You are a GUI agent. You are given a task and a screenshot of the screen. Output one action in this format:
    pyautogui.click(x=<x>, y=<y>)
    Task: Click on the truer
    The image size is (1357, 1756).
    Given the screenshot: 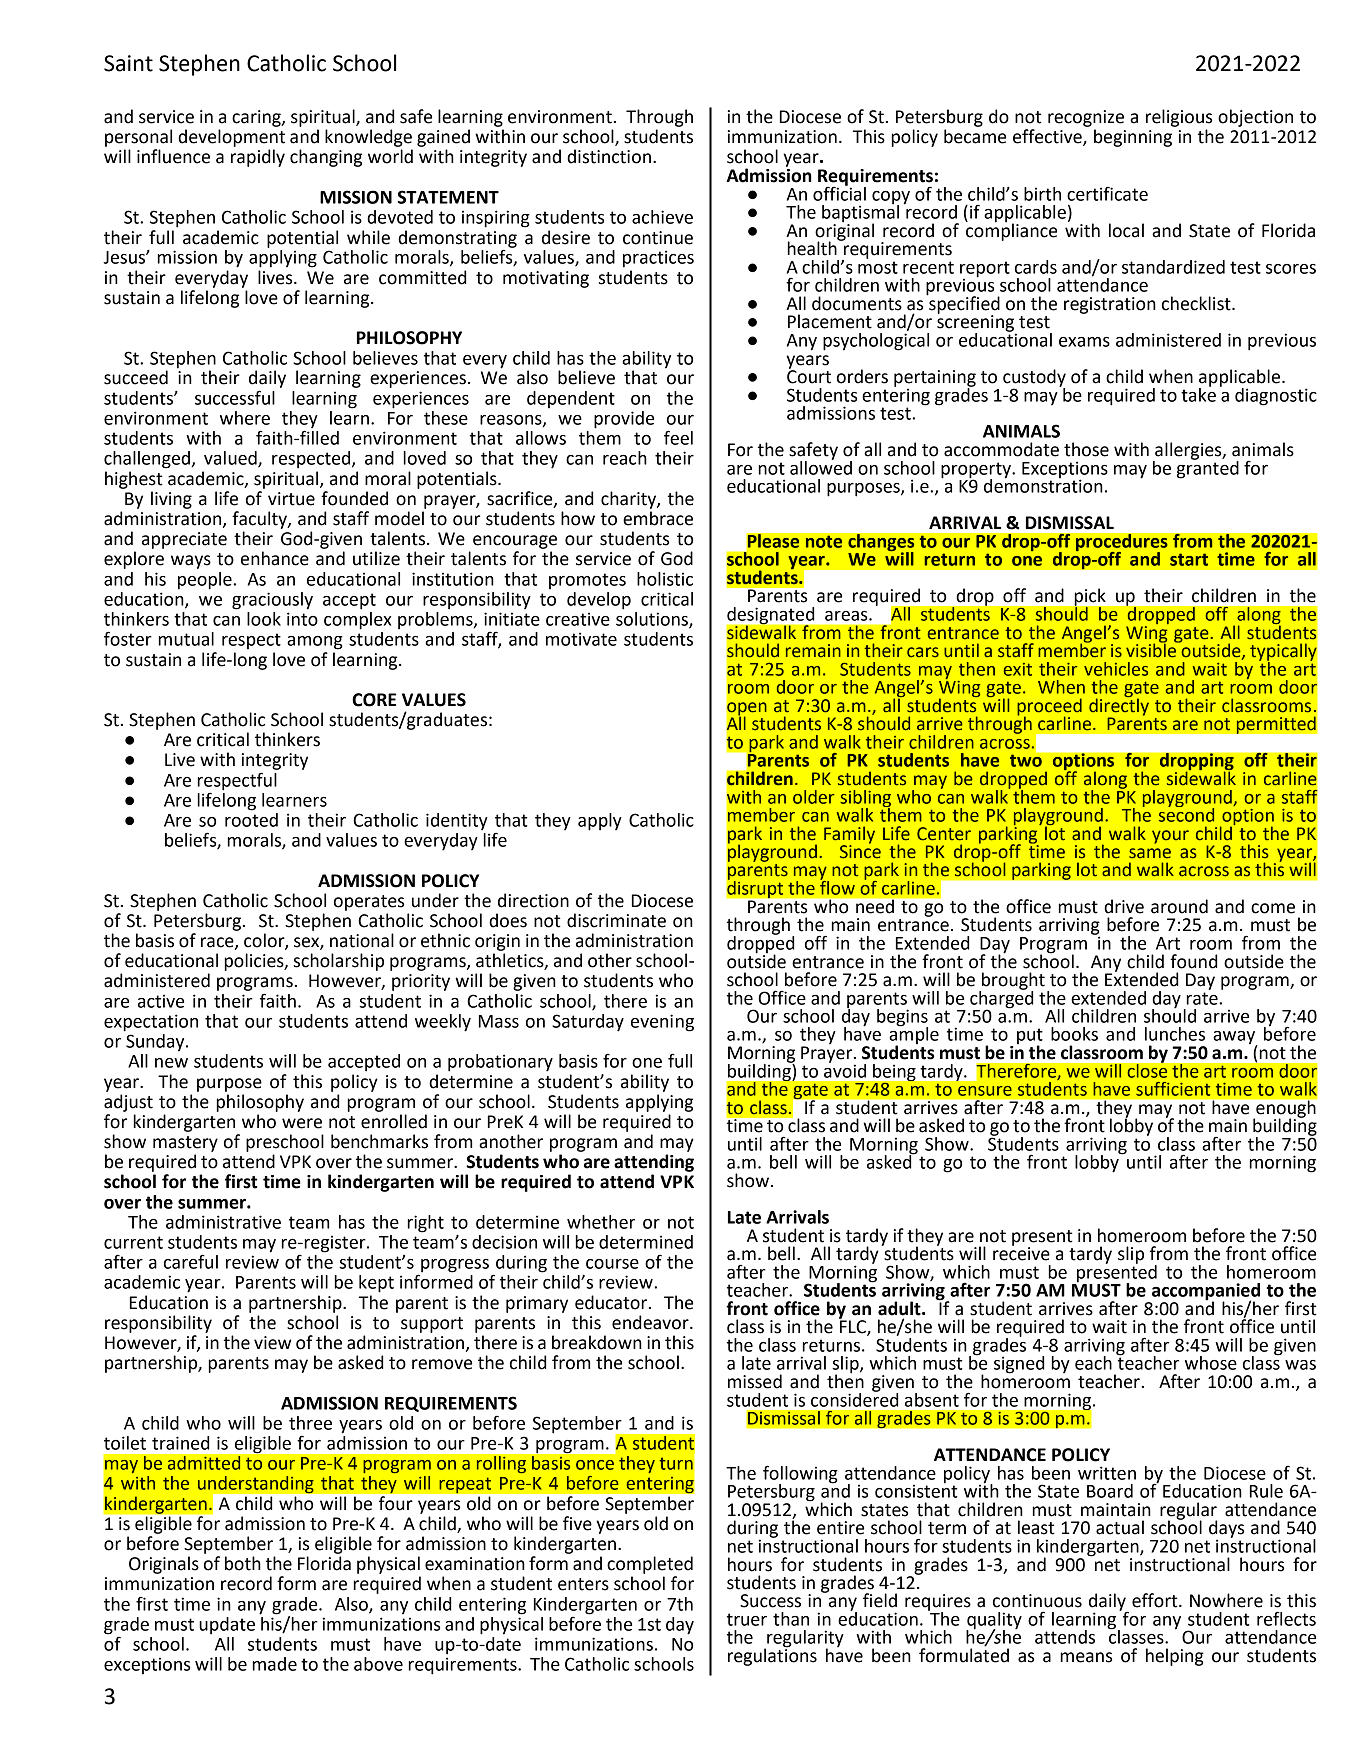 What is the action you would take?
    pyautogui.click(x=747, y=1619)
